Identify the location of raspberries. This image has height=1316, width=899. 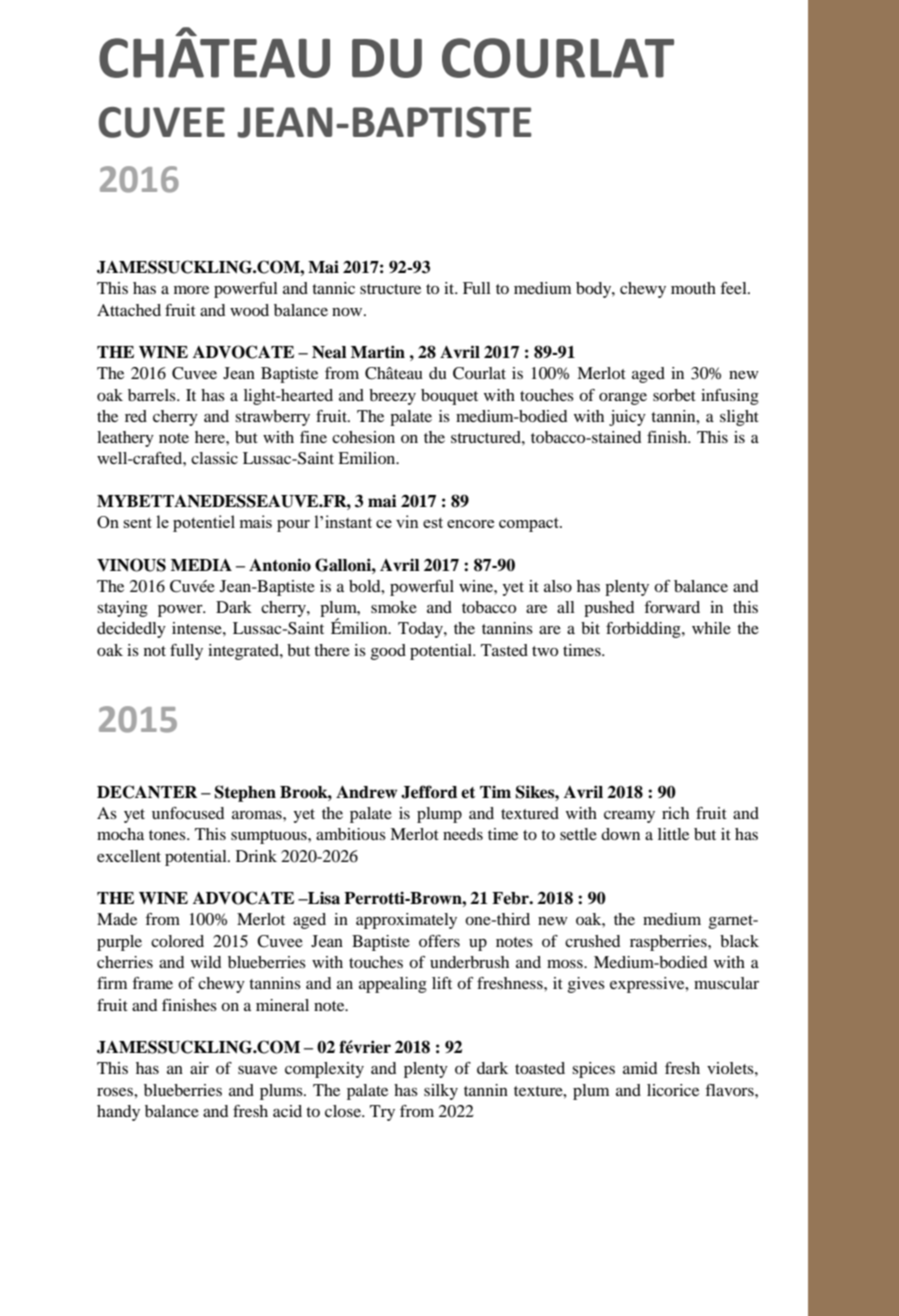
(669, 943).
